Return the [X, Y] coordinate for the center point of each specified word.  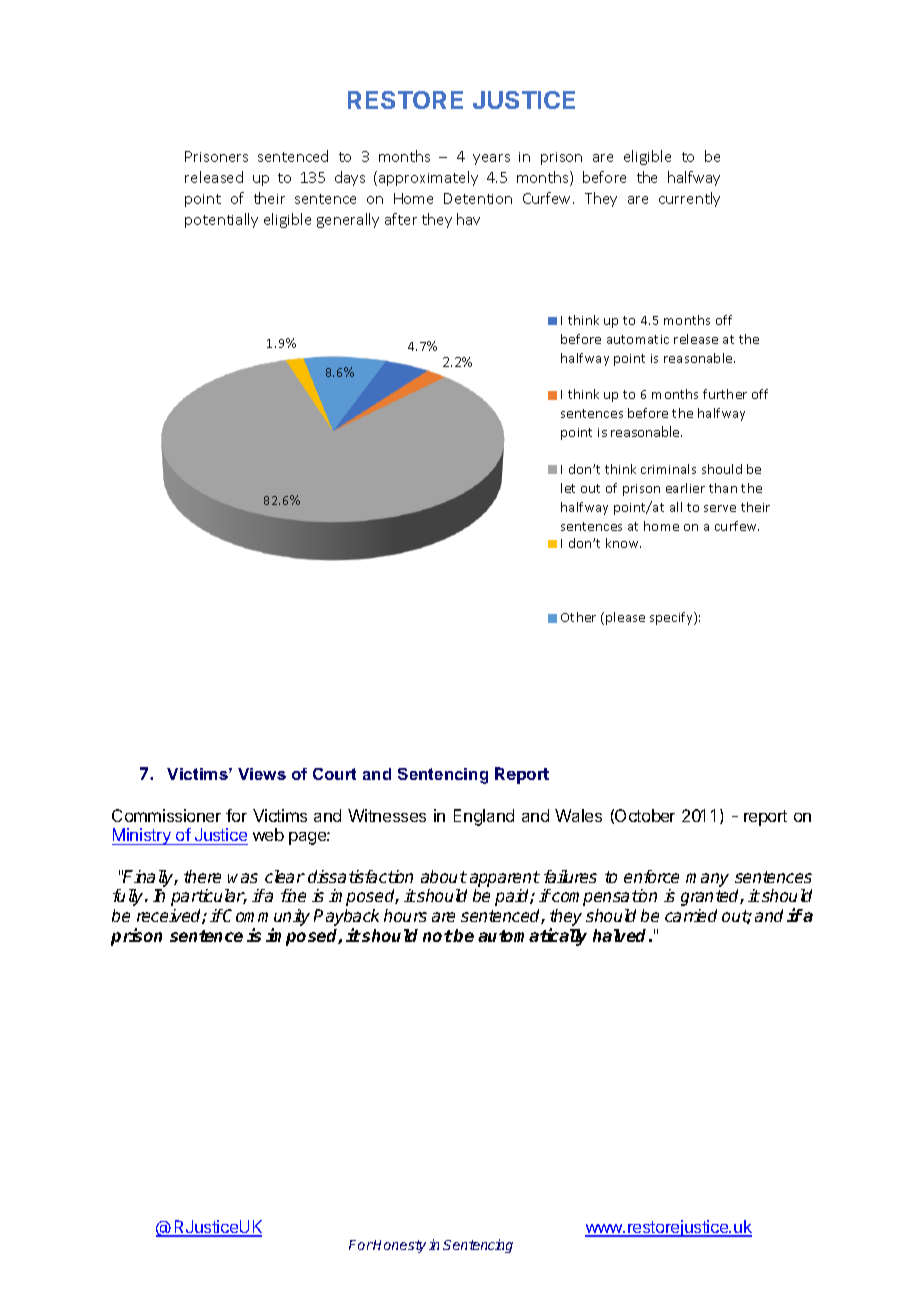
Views [262, 774]
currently [689, 199]
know [623, 543]
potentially [221, 220]
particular [208, 897]
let [568, 488]
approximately [428, 178]
